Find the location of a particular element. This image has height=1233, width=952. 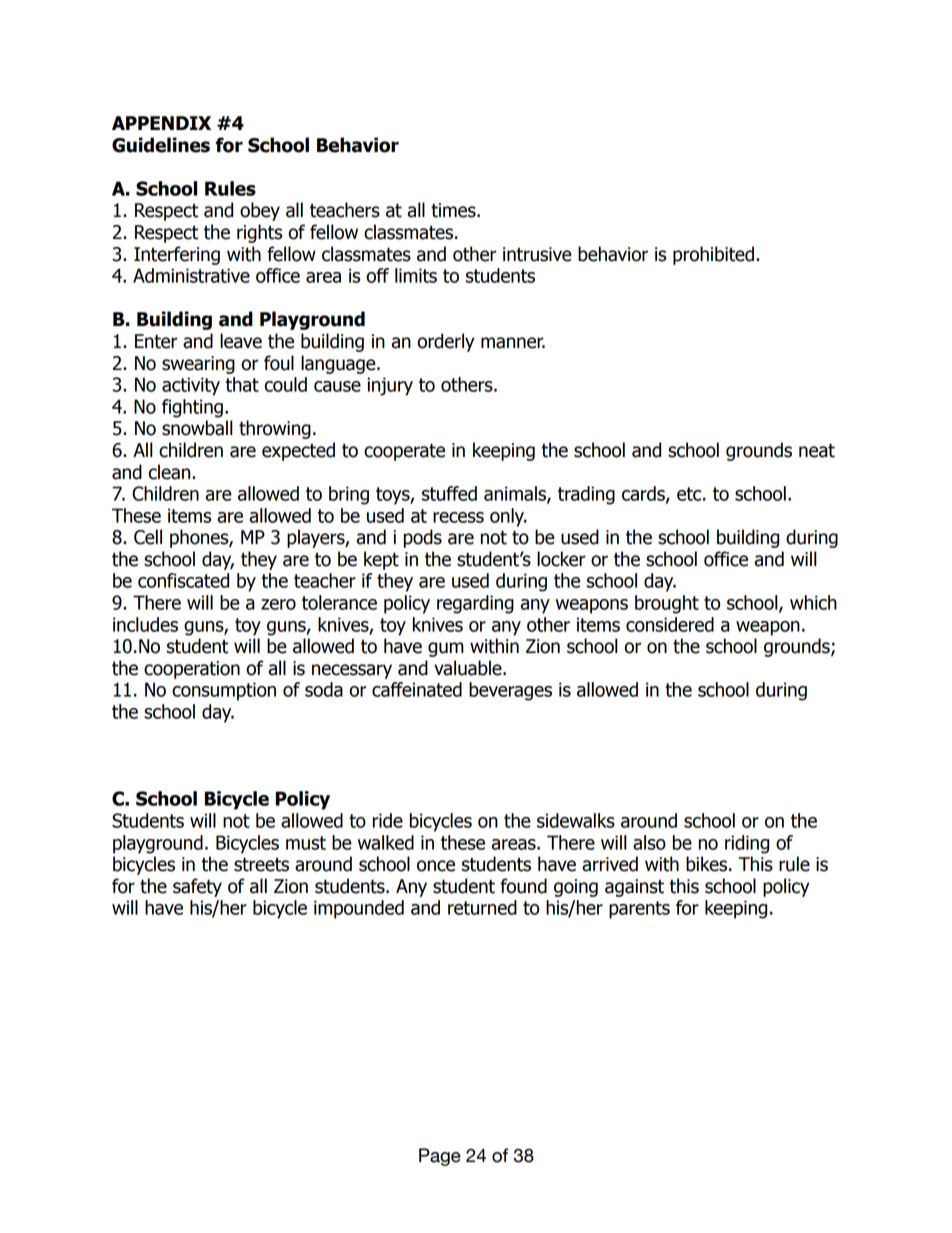

neat is located at coordinates (817, 450).
